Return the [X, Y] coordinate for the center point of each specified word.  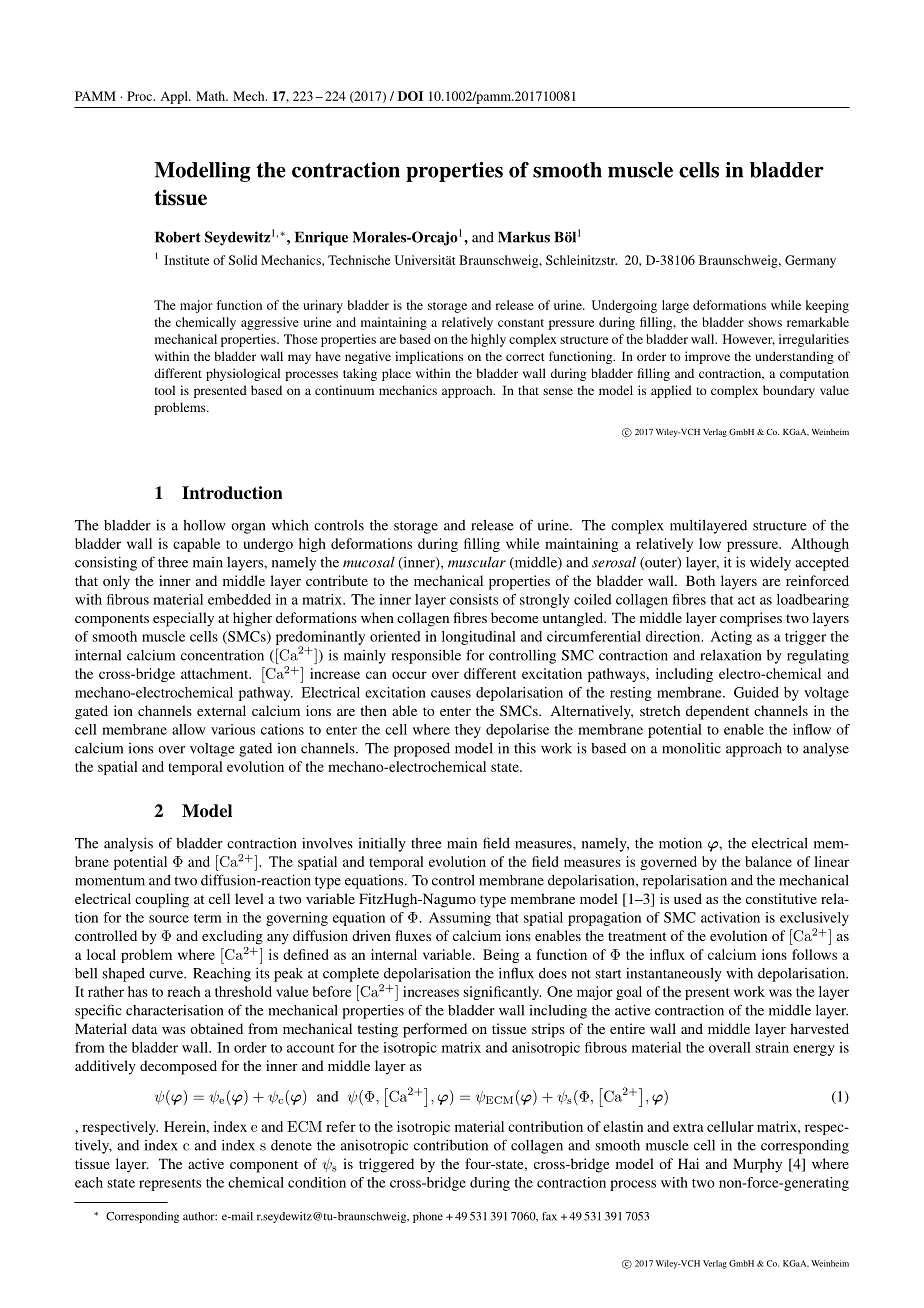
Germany [810, 261]
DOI [410, 96]
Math [212, 96]
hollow [204, 525]
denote [291, 1145]
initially [382, 844]
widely [770, 563]
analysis [128, 845]
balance [768, 861]
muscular [477, 562]
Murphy [757, 1165]
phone [428, 1217]
